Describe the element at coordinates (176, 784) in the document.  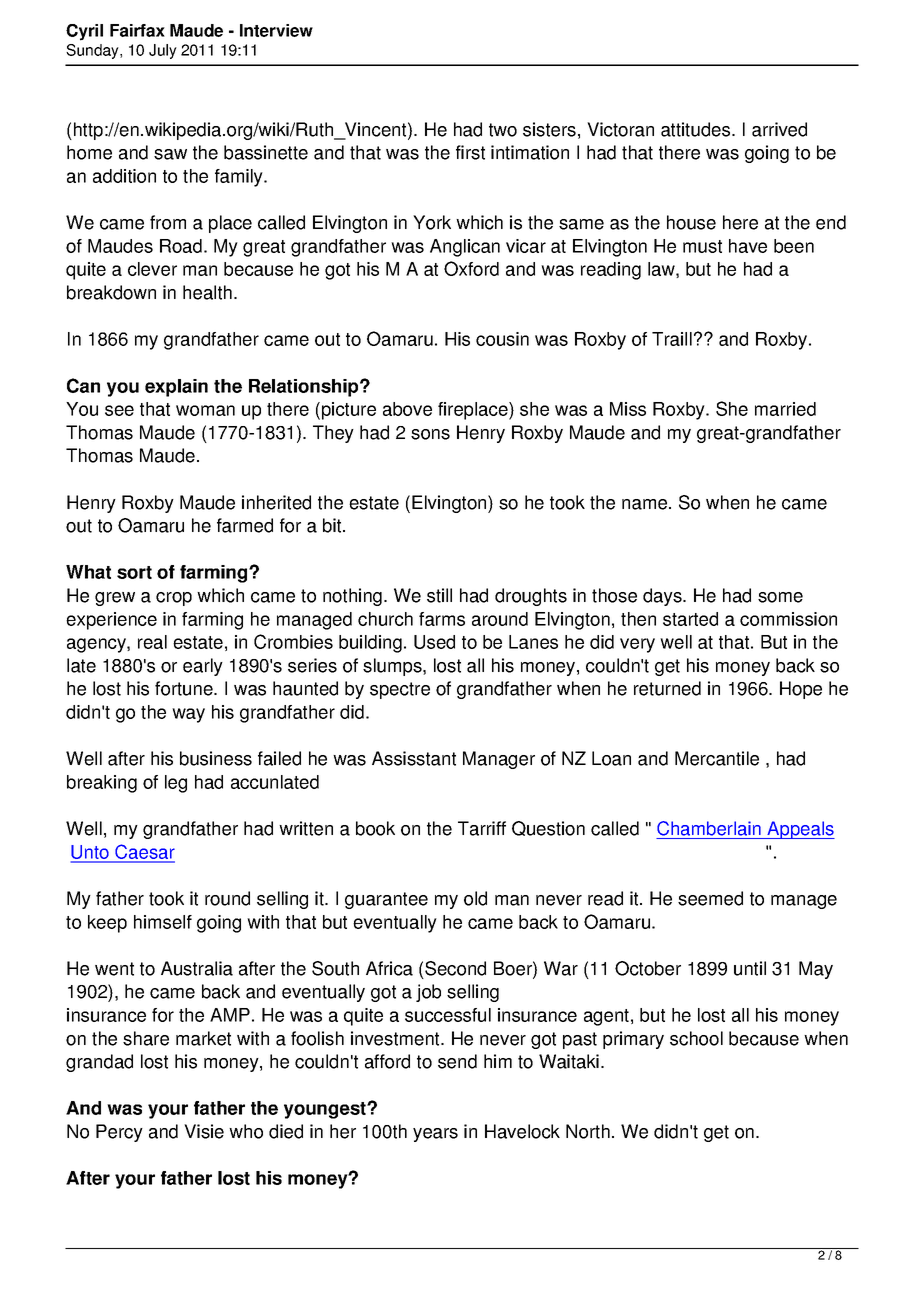
I see `leg` at that location.
